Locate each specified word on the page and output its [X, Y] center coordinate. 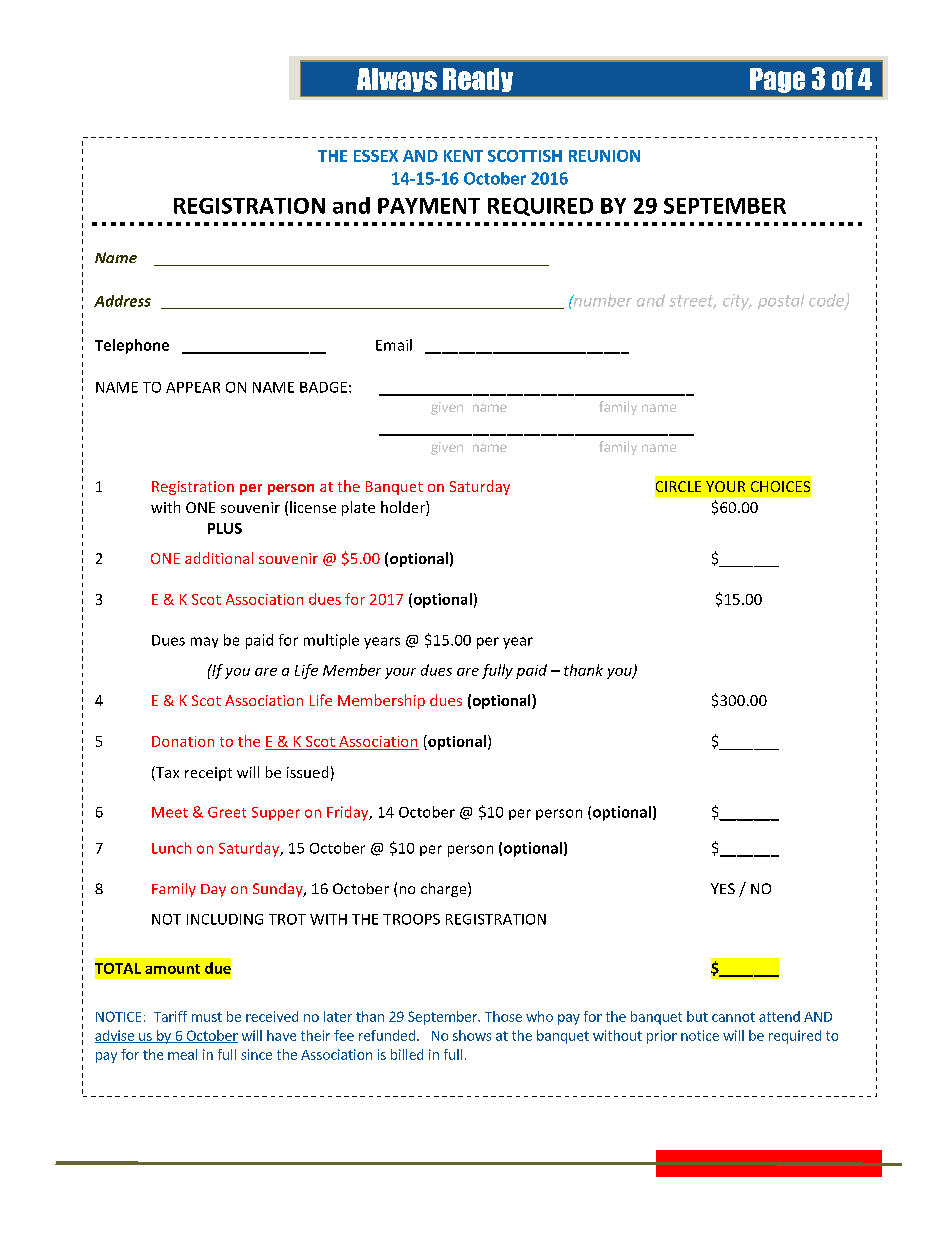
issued [307, 772]
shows [472, 1035]
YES [723, 888]
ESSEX [376, 156]
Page [777, 80]
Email [394, 345]
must [207, 1017]
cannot [733, 1017]
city [737, 302]
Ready [478, 80]
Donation [183, 741]
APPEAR [193, 387]
